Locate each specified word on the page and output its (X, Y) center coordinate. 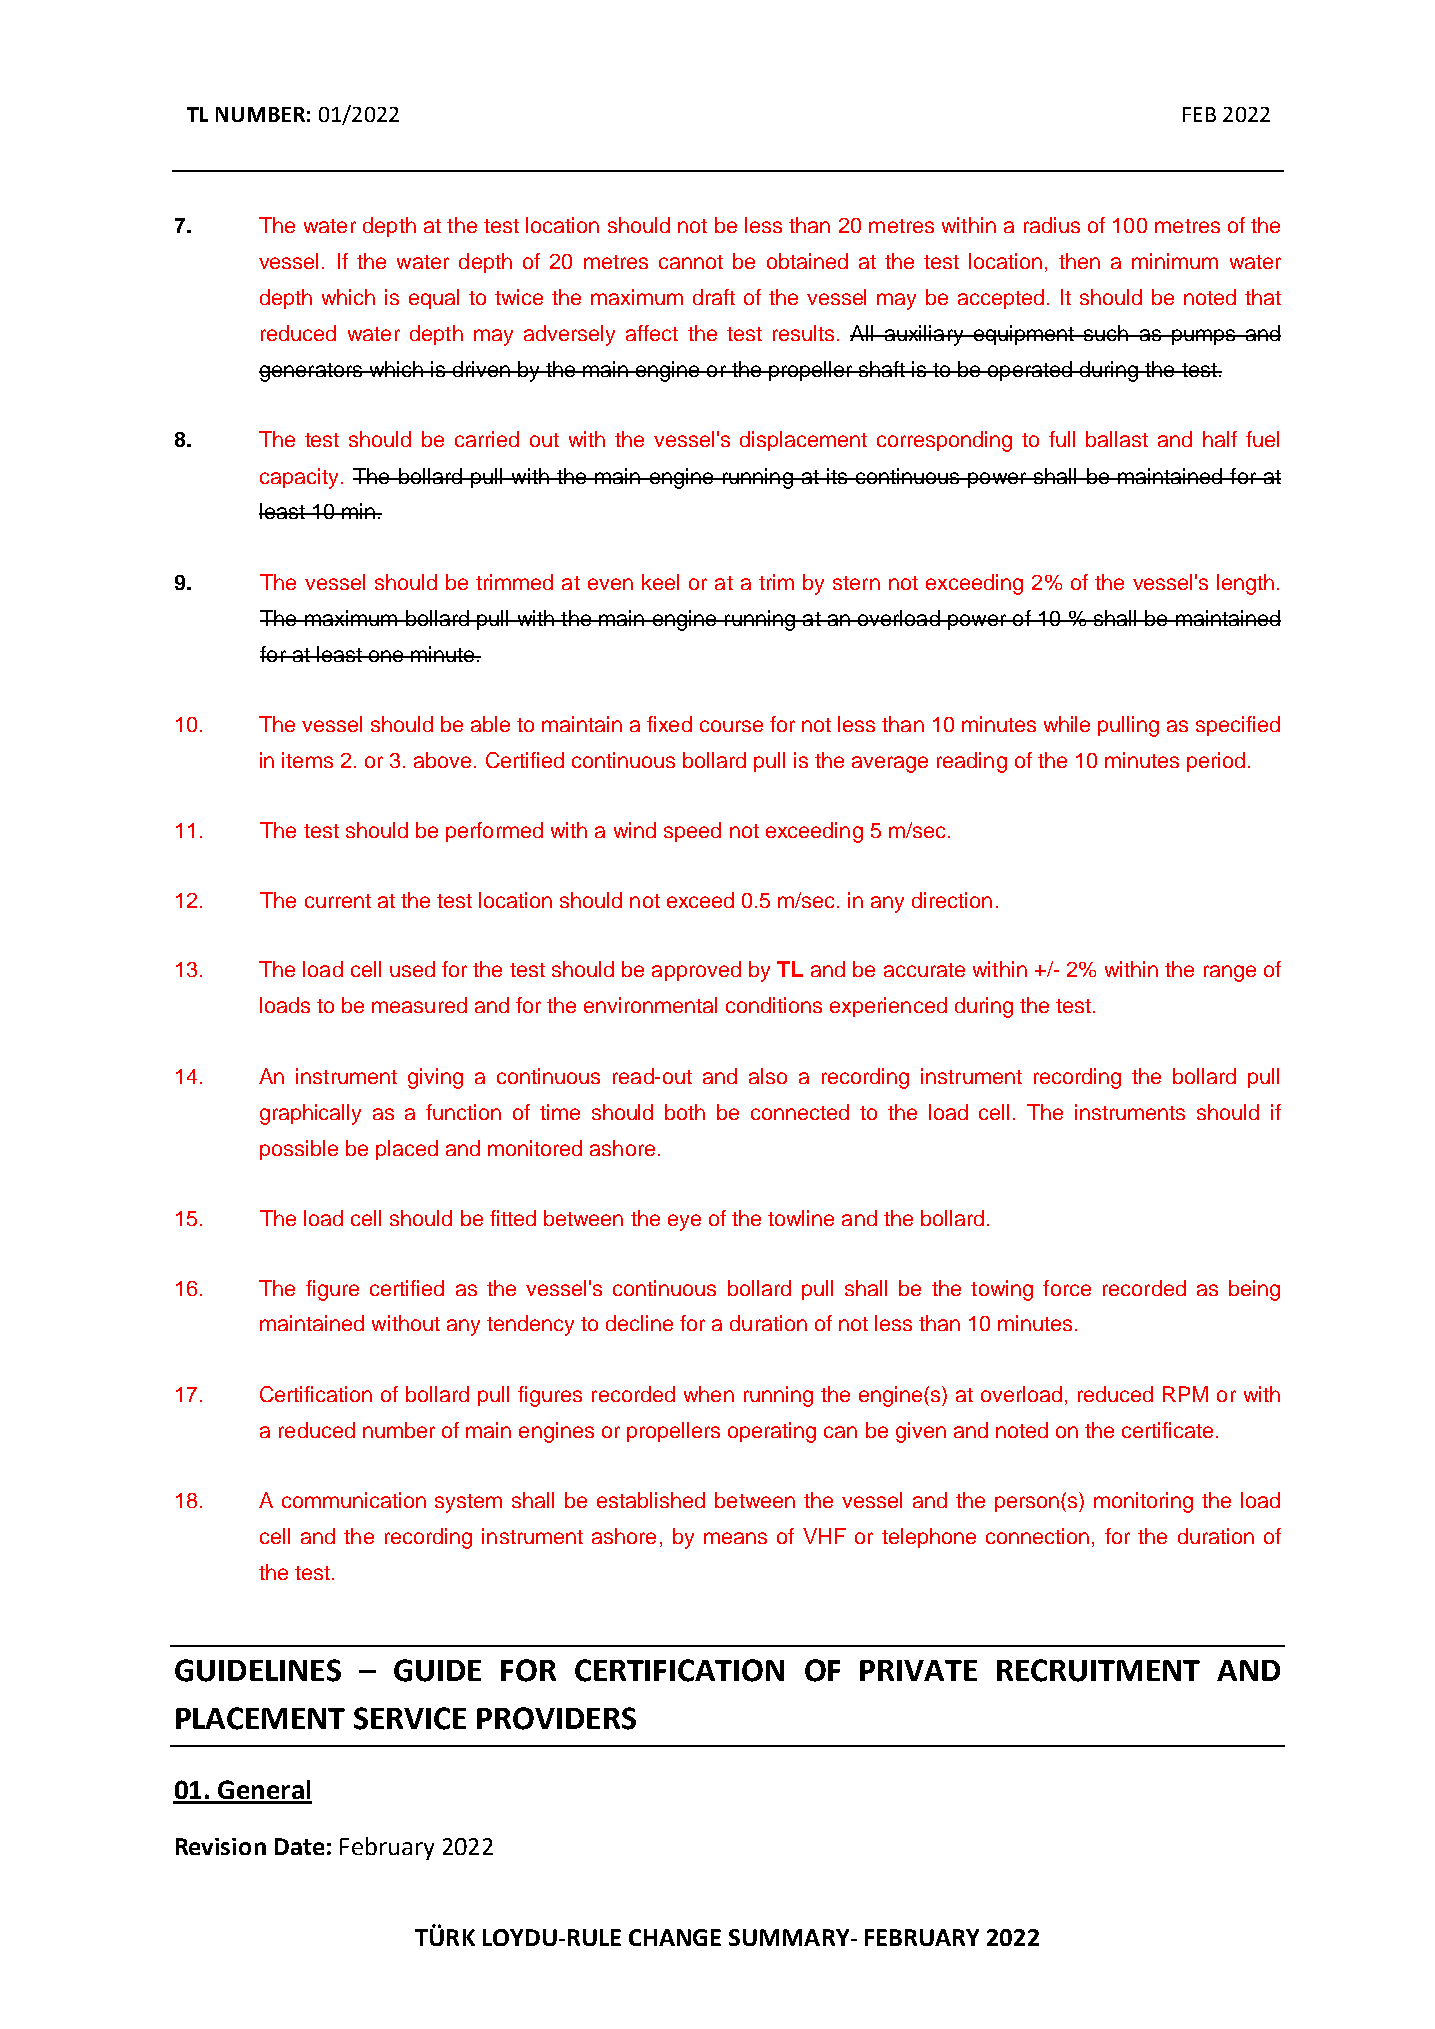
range (1230, 973)
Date (299, 1846)
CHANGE (675, 1937)
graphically (310, 1114)
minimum (1175, 261)
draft (714, 297)
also (768, 1076)
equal (434, 299)
